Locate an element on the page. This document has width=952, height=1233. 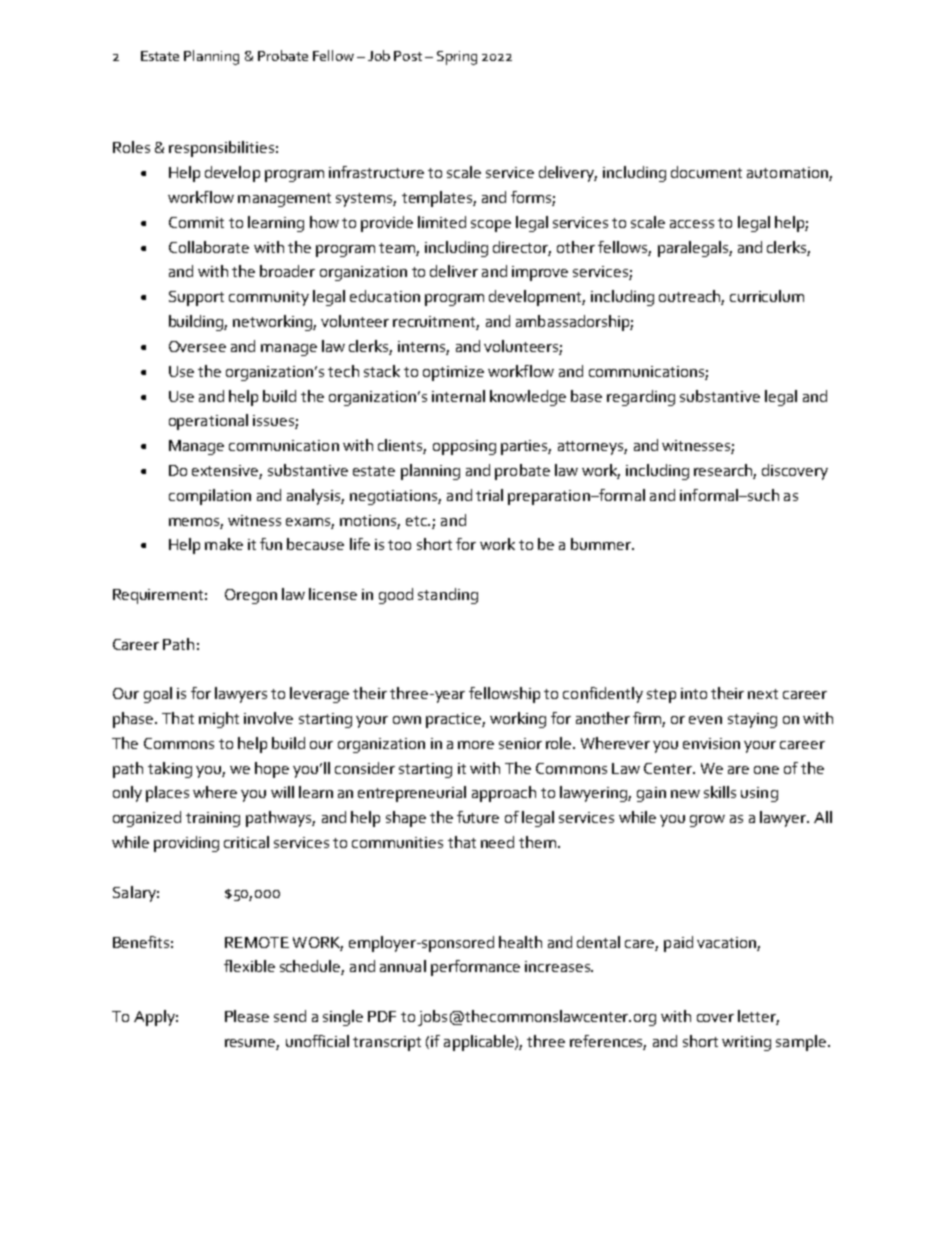
make is located at coordinates (224, 544).
